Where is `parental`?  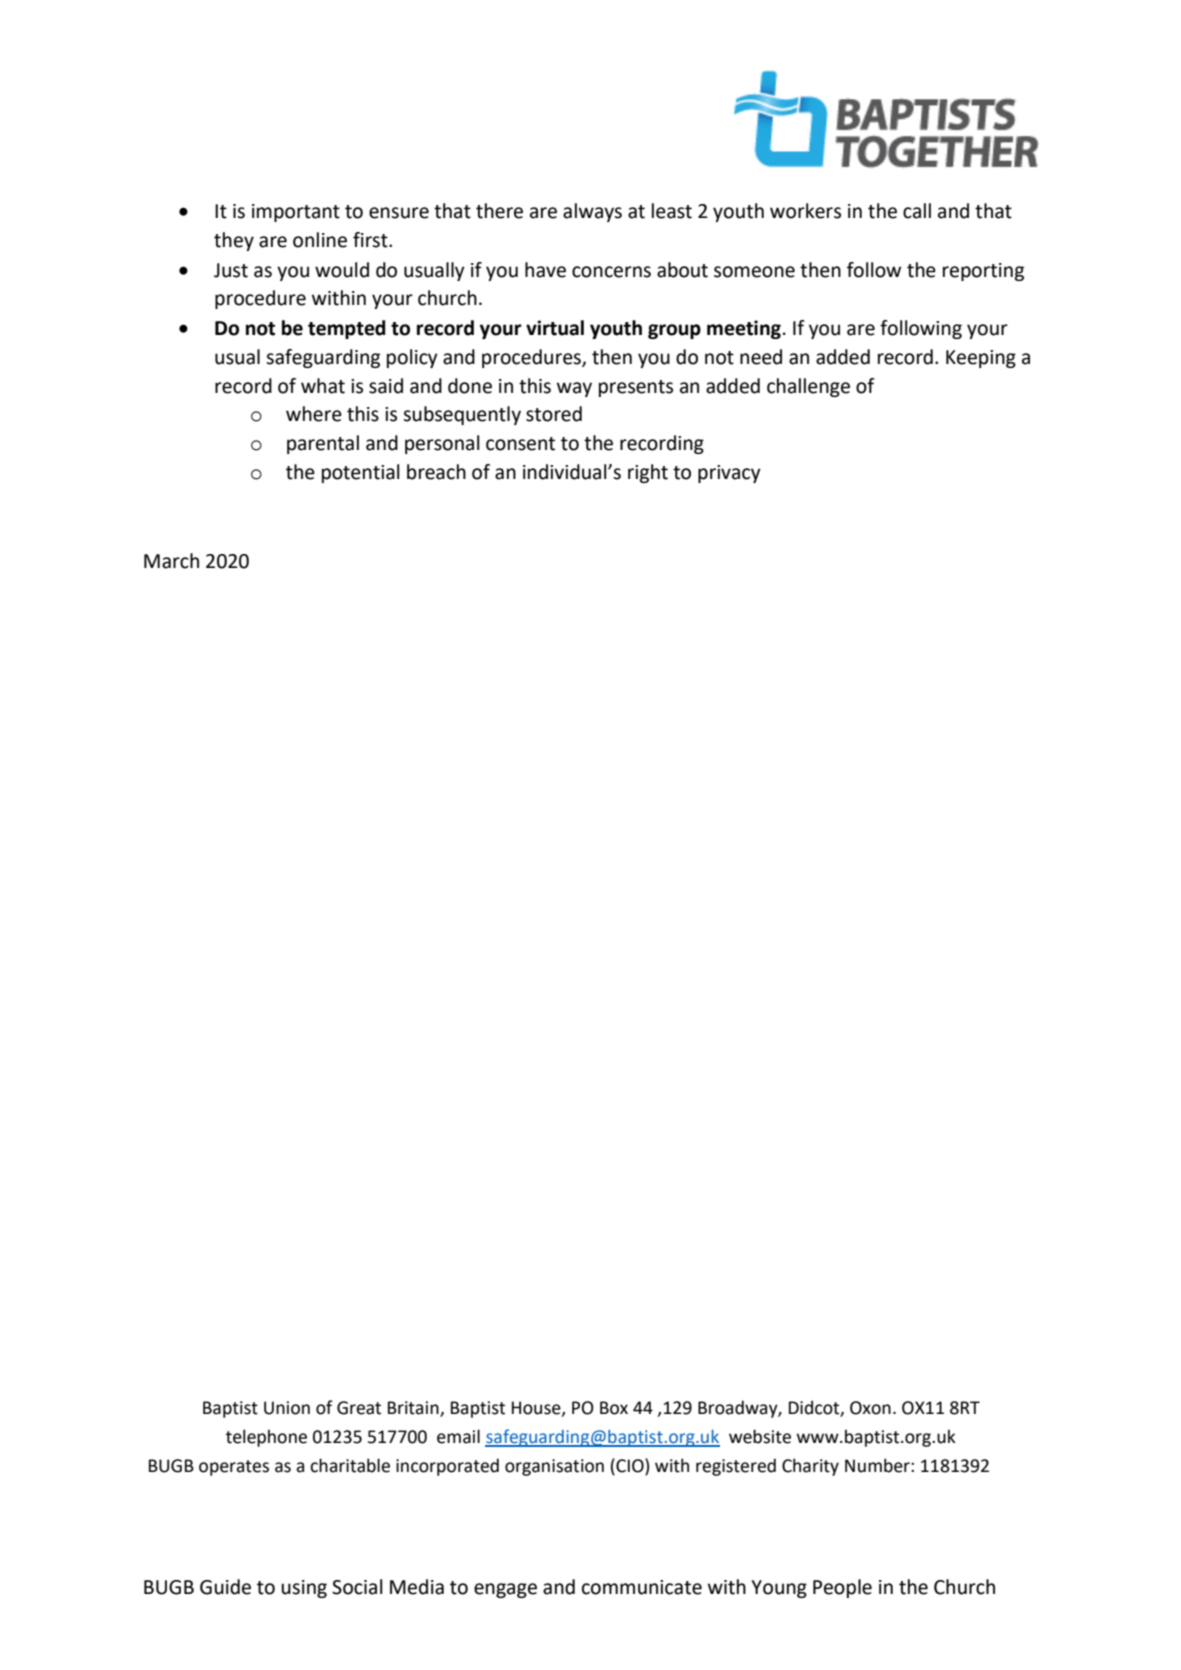
parental is located at coordinates (323, 444).
